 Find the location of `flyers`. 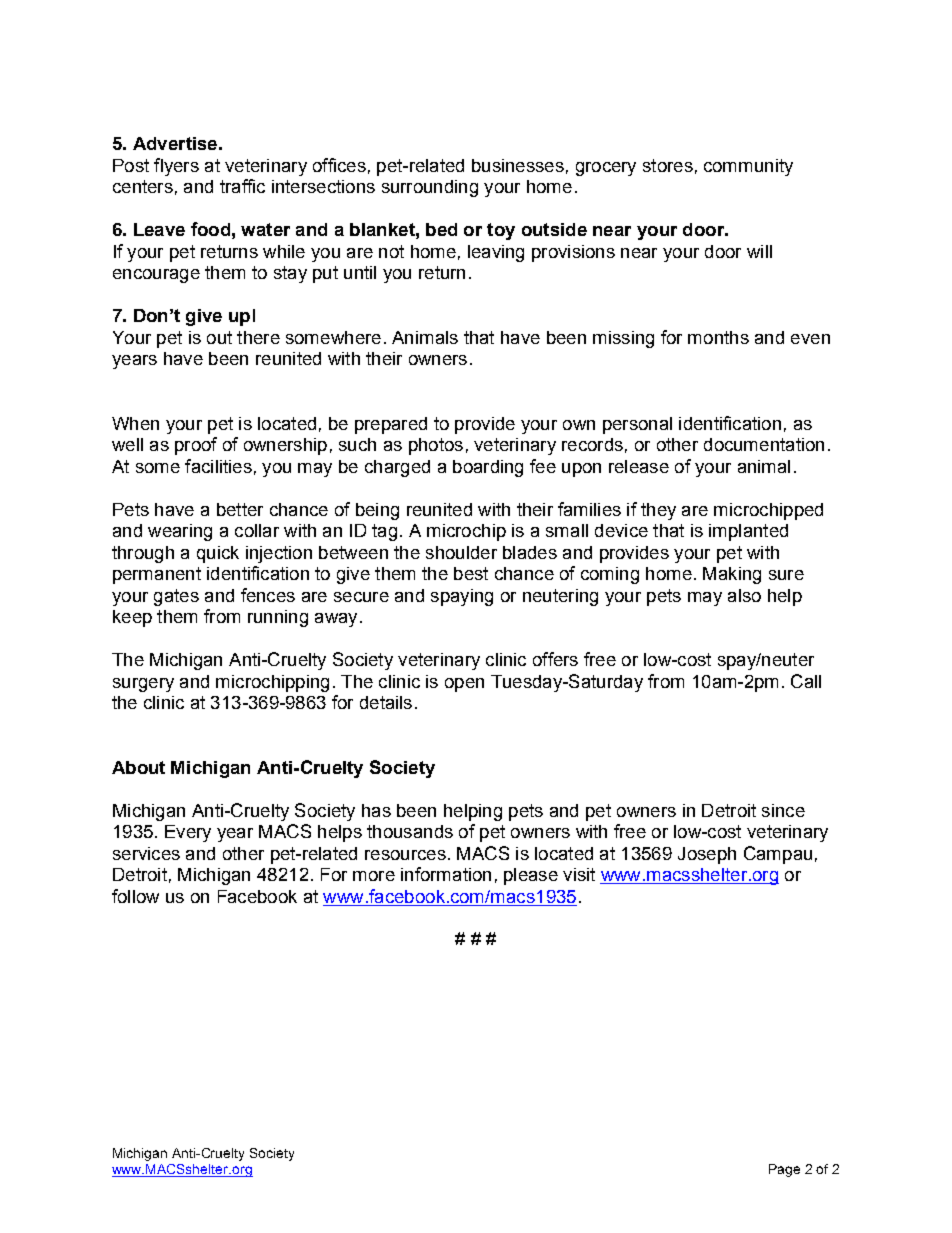

flyers is located at coordinates (176, 167).
